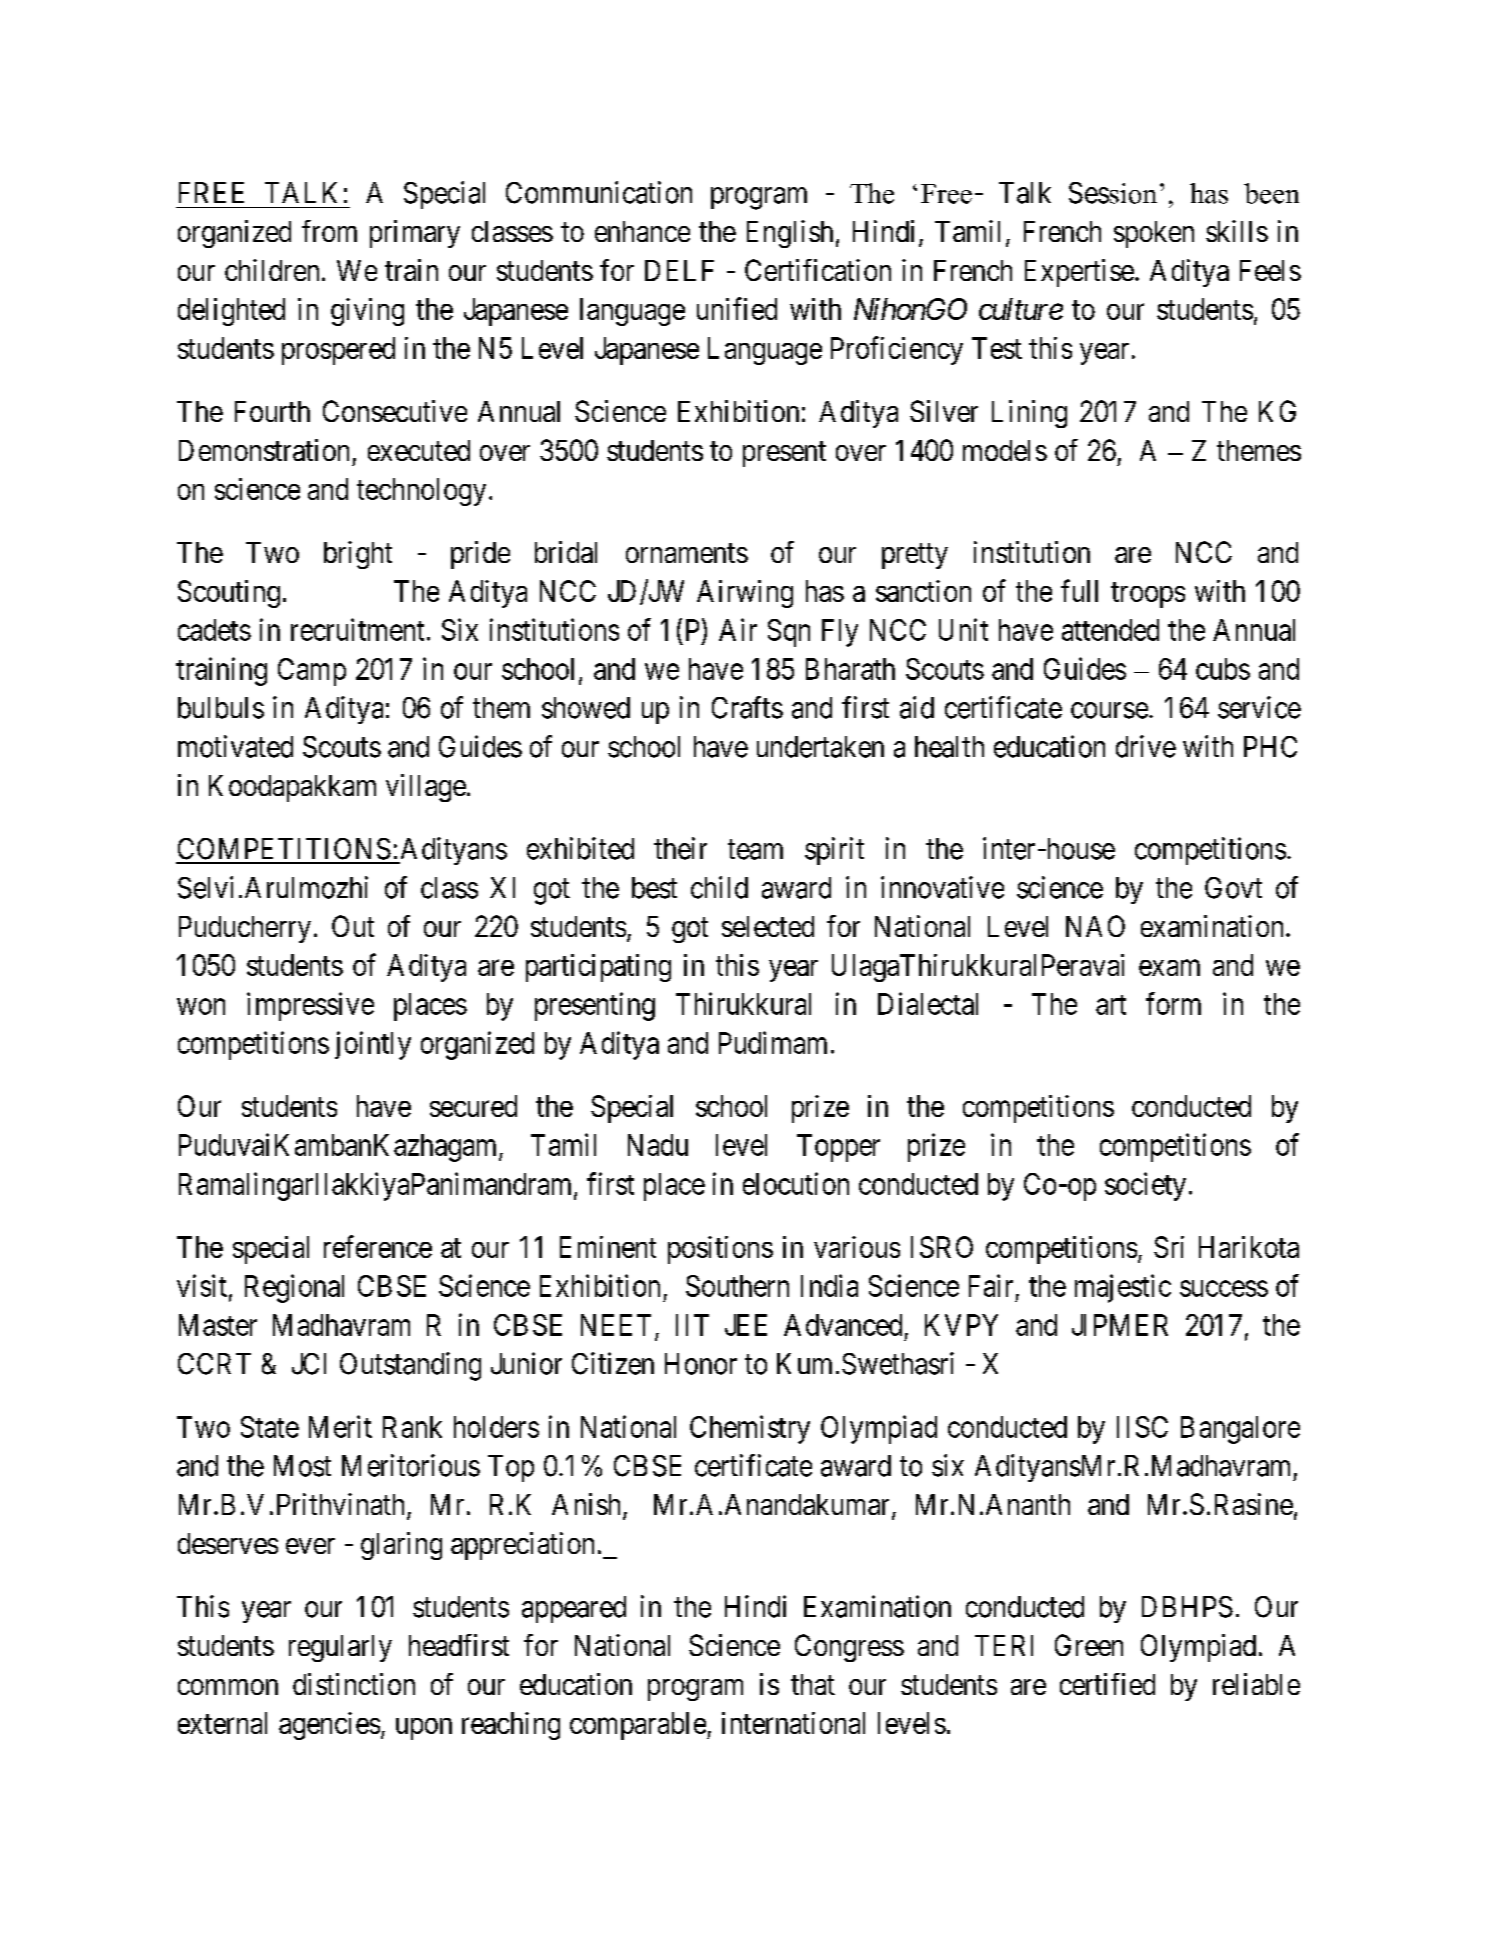 This screenshot has width=1498, height=1938. I want to click on English, so click(790, 234).
